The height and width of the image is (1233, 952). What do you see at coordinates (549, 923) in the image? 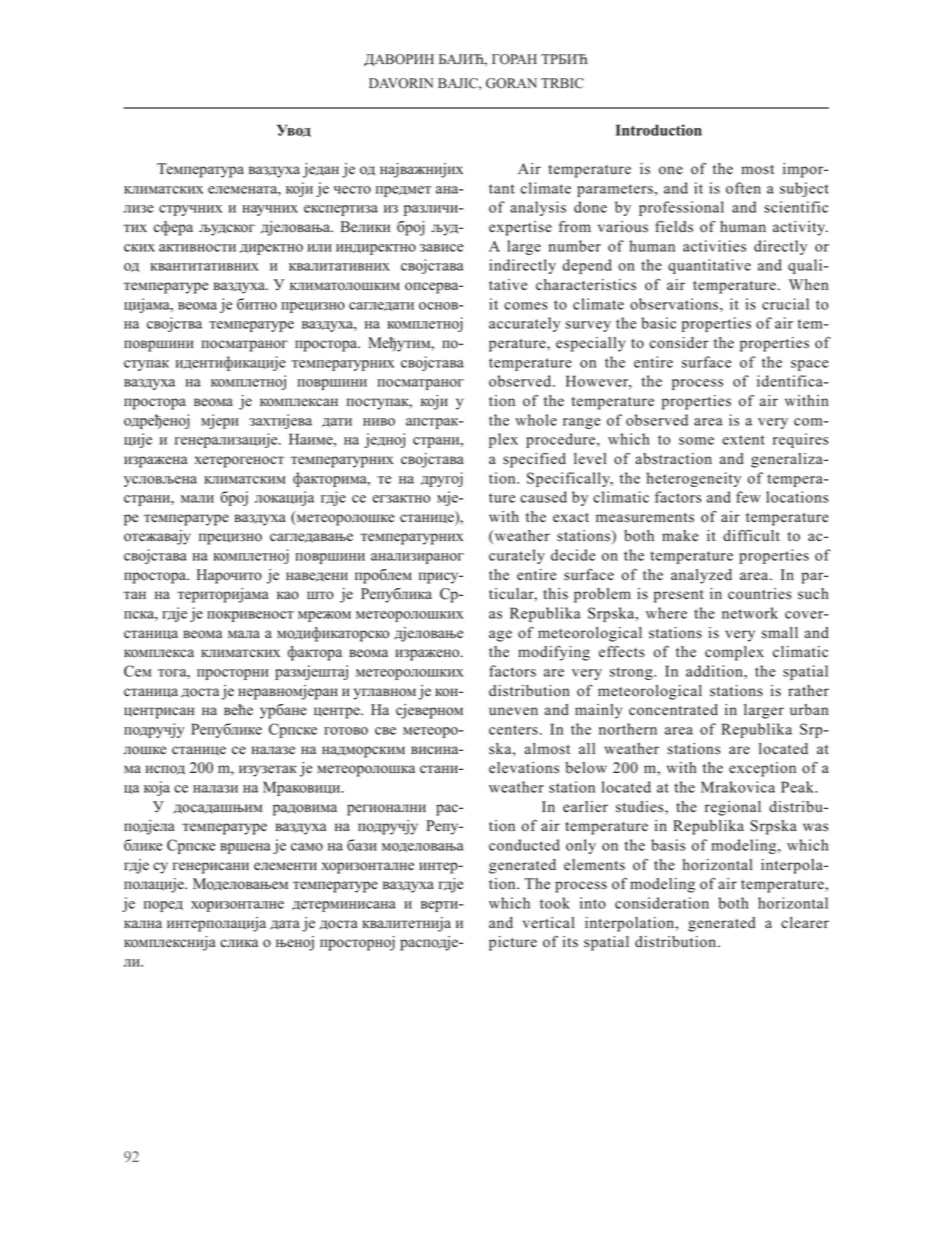
I see `vertical` at bounding box center [549, 923].
